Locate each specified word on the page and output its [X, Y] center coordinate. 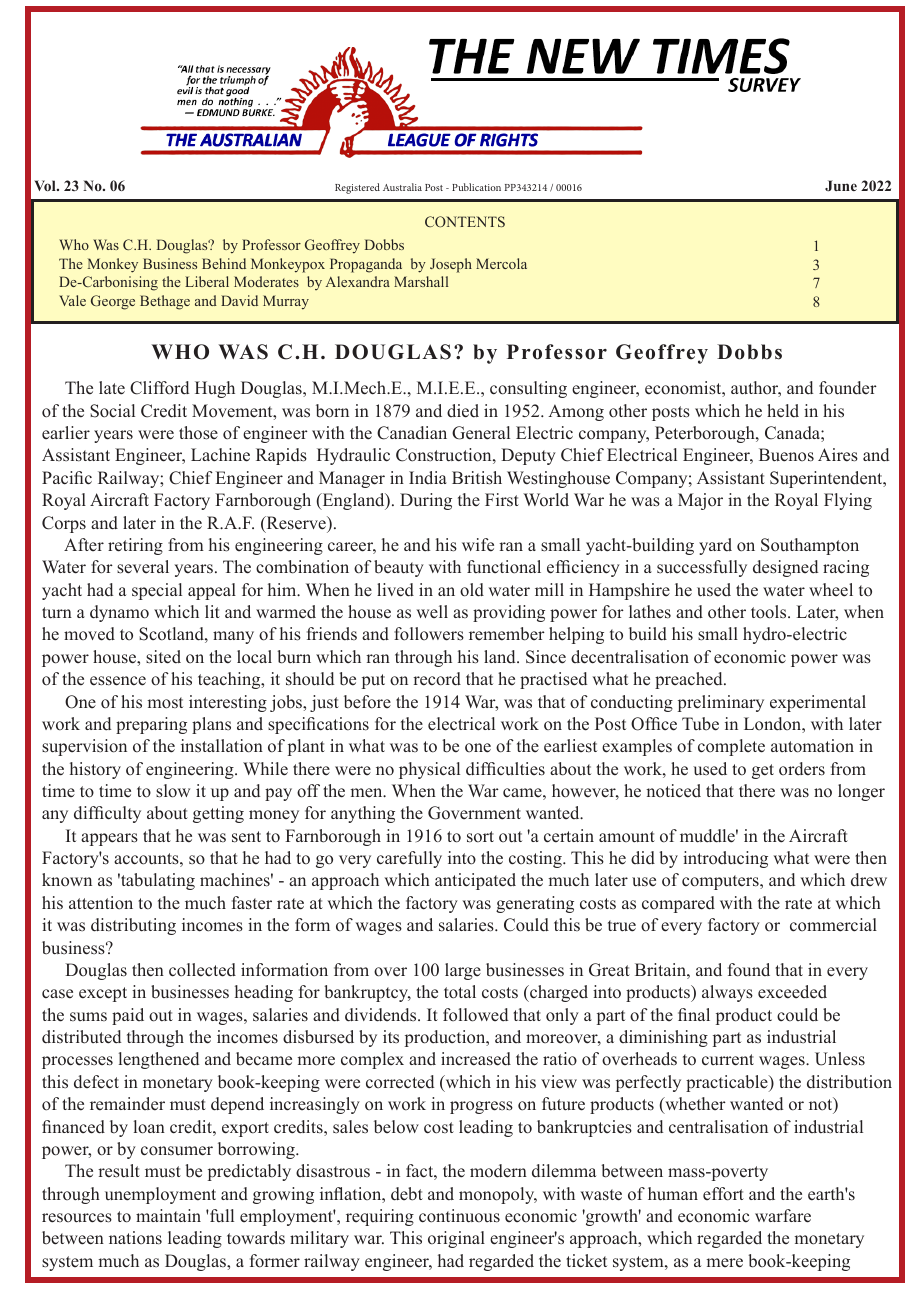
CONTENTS [465, 221]
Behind [224, 263]
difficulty [107, 814]
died [463, 411]
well [432, 611]
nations [135, 1238]
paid [128, 1016]
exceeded [792, 992]
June [841, 185]
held [783, 411]
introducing [725, 859]
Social [112, 411]
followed [475, 1015]
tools [770, 612]
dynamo [119, 613]
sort [480, 837]
